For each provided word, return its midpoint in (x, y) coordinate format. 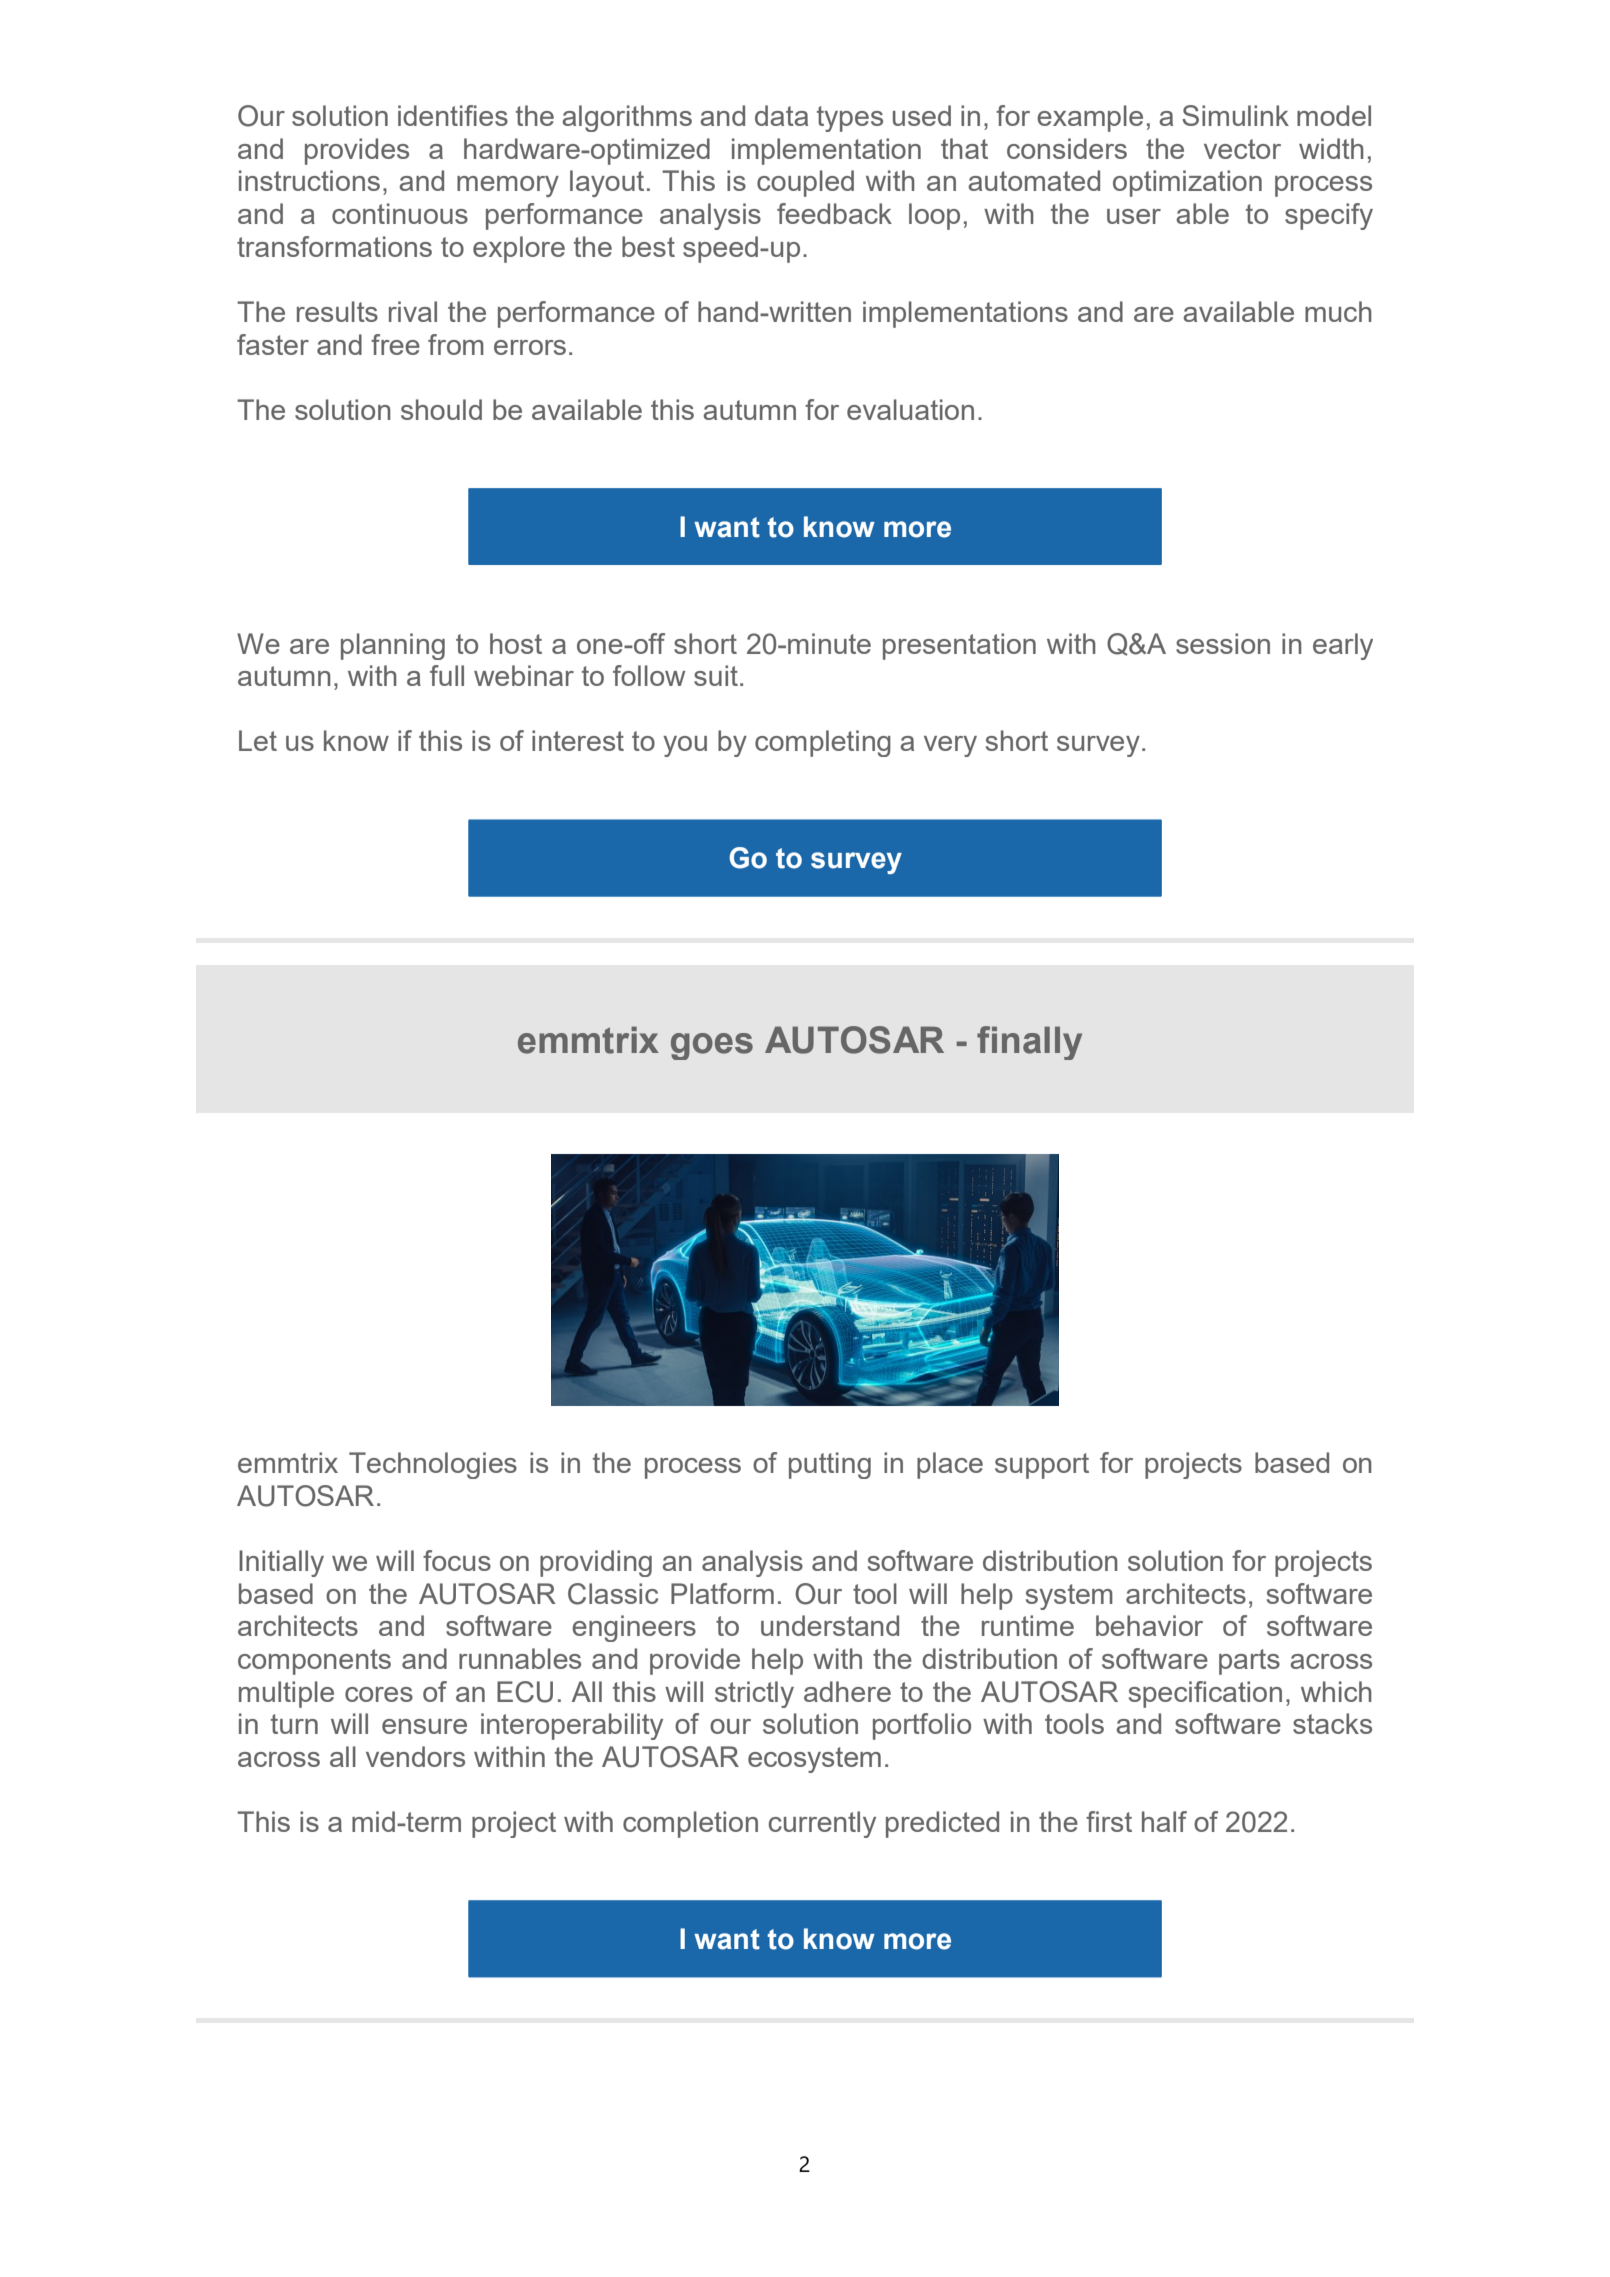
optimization (1187, 183)
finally (1029, 1043)
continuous (400, 213)
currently (822, 1824)
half (1164, 1821)
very (950, 746)
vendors (415, 1756)
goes (712, 1046)
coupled (805, 183)
